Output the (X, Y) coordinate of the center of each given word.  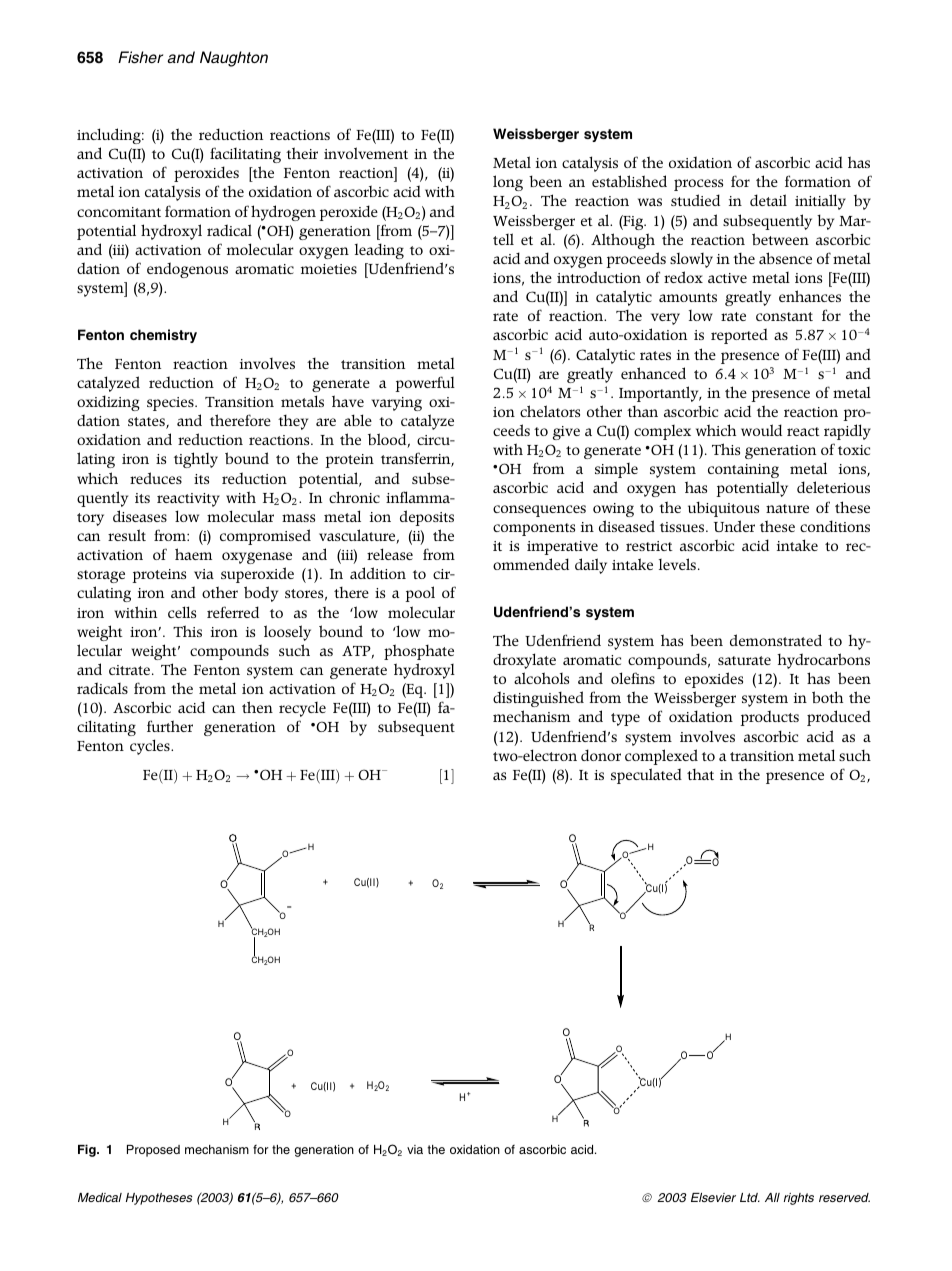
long (508, 183)
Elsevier (713, 1197)
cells (182, 612)
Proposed (153, 1151)
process (698, 185)
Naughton (234, 59)
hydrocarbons (823, 661)
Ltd (750, 1197)
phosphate (419, 652)
